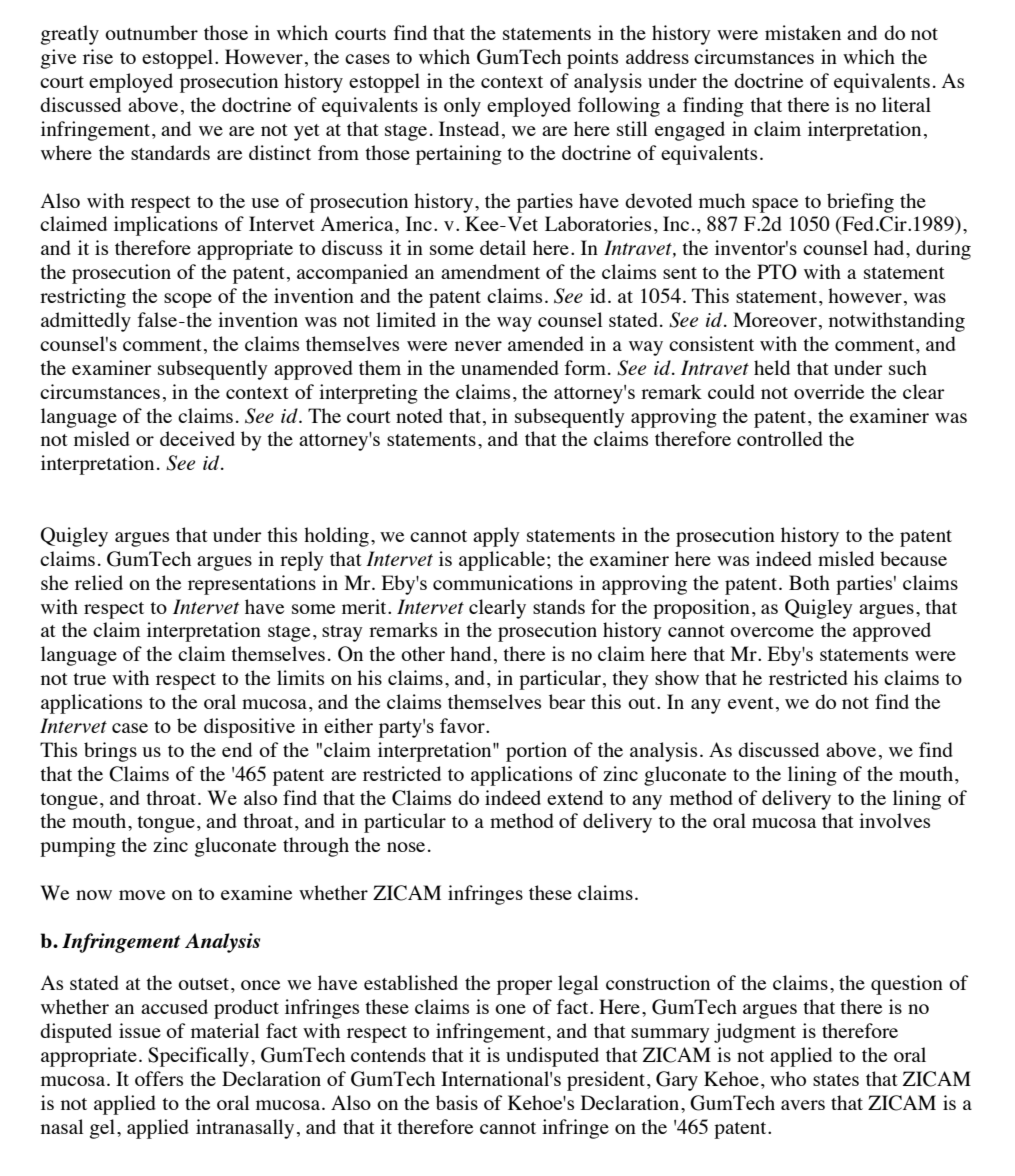 This screenshot has width=1015, height=1176. Describe the element at coordinates (89, 679) in the screenshot. I see `true` at that location.
